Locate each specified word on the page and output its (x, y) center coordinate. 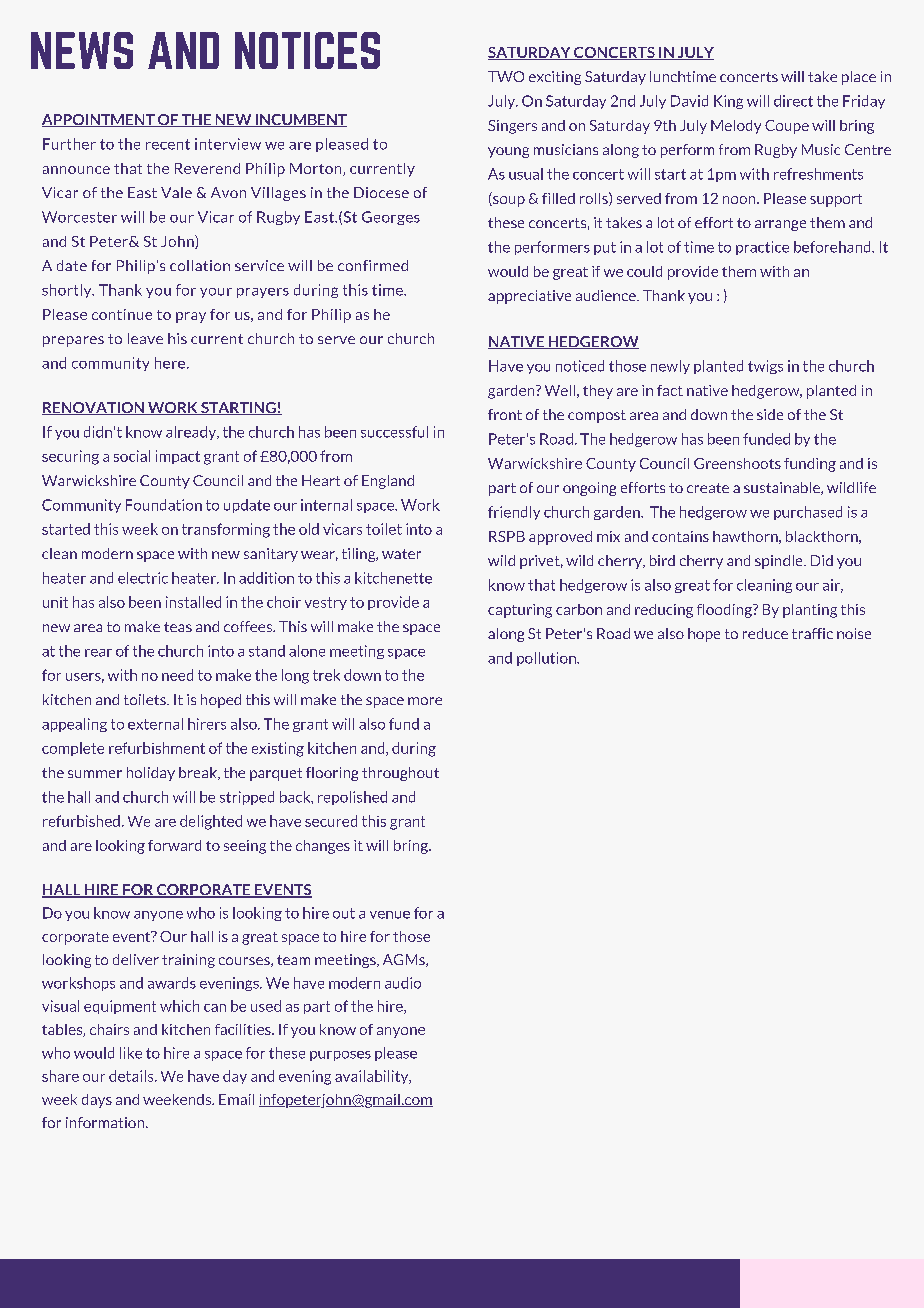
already (192, 433)
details (132, 1076)
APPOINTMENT (99, 120)
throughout (400, 774)
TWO (506, 76)
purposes (340, 1056)
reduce (765, 633)
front (505, 414)
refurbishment (157, 748)
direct (793, 101)
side (770, 414)
